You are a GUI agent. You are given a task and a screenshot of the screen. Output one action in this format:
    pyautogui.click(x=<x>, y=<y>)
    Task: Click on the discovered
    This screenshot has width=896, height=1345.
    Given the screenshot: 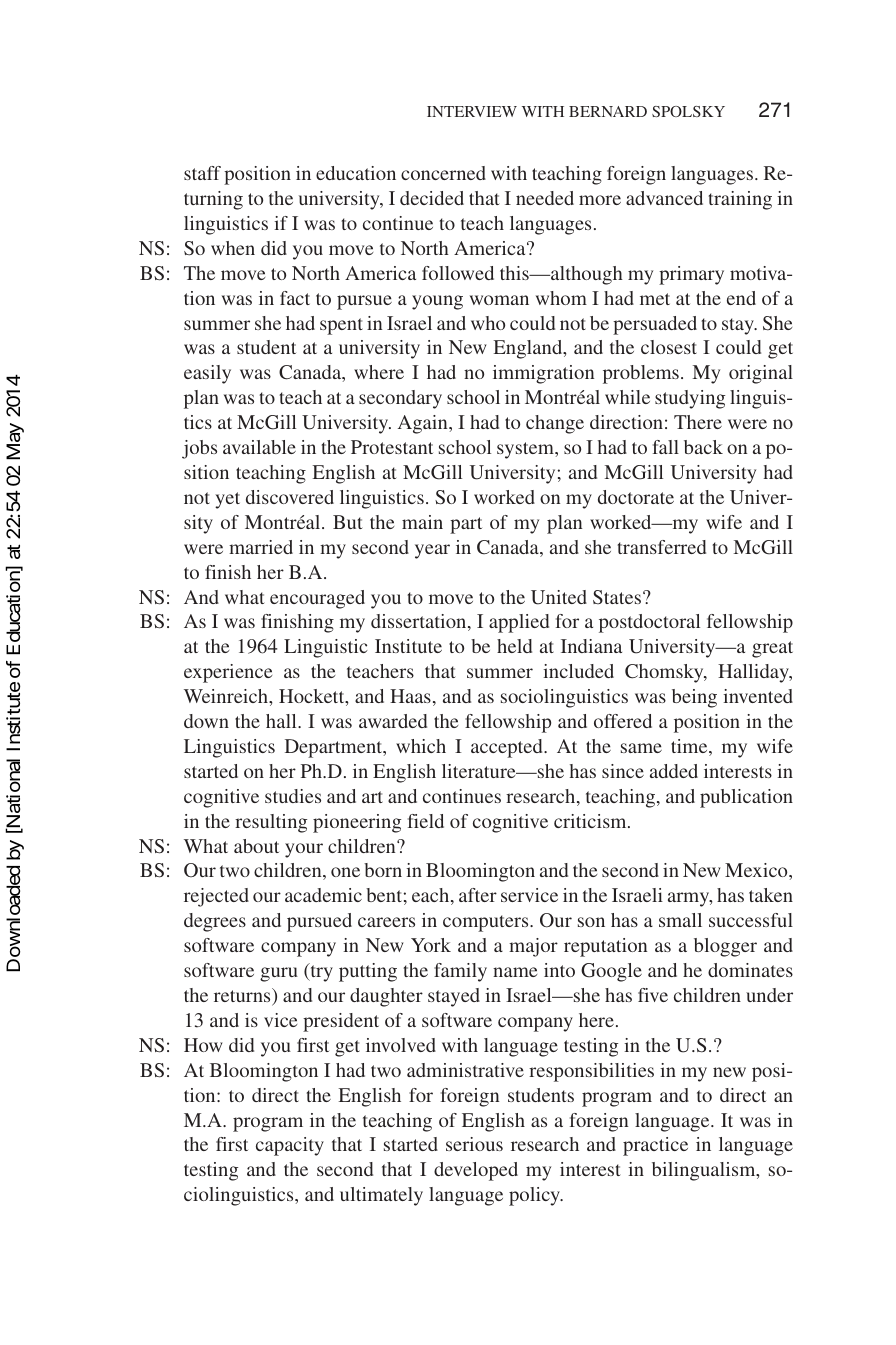 What is the action you would take?
    pyautogui.click(x=290, y=497)
